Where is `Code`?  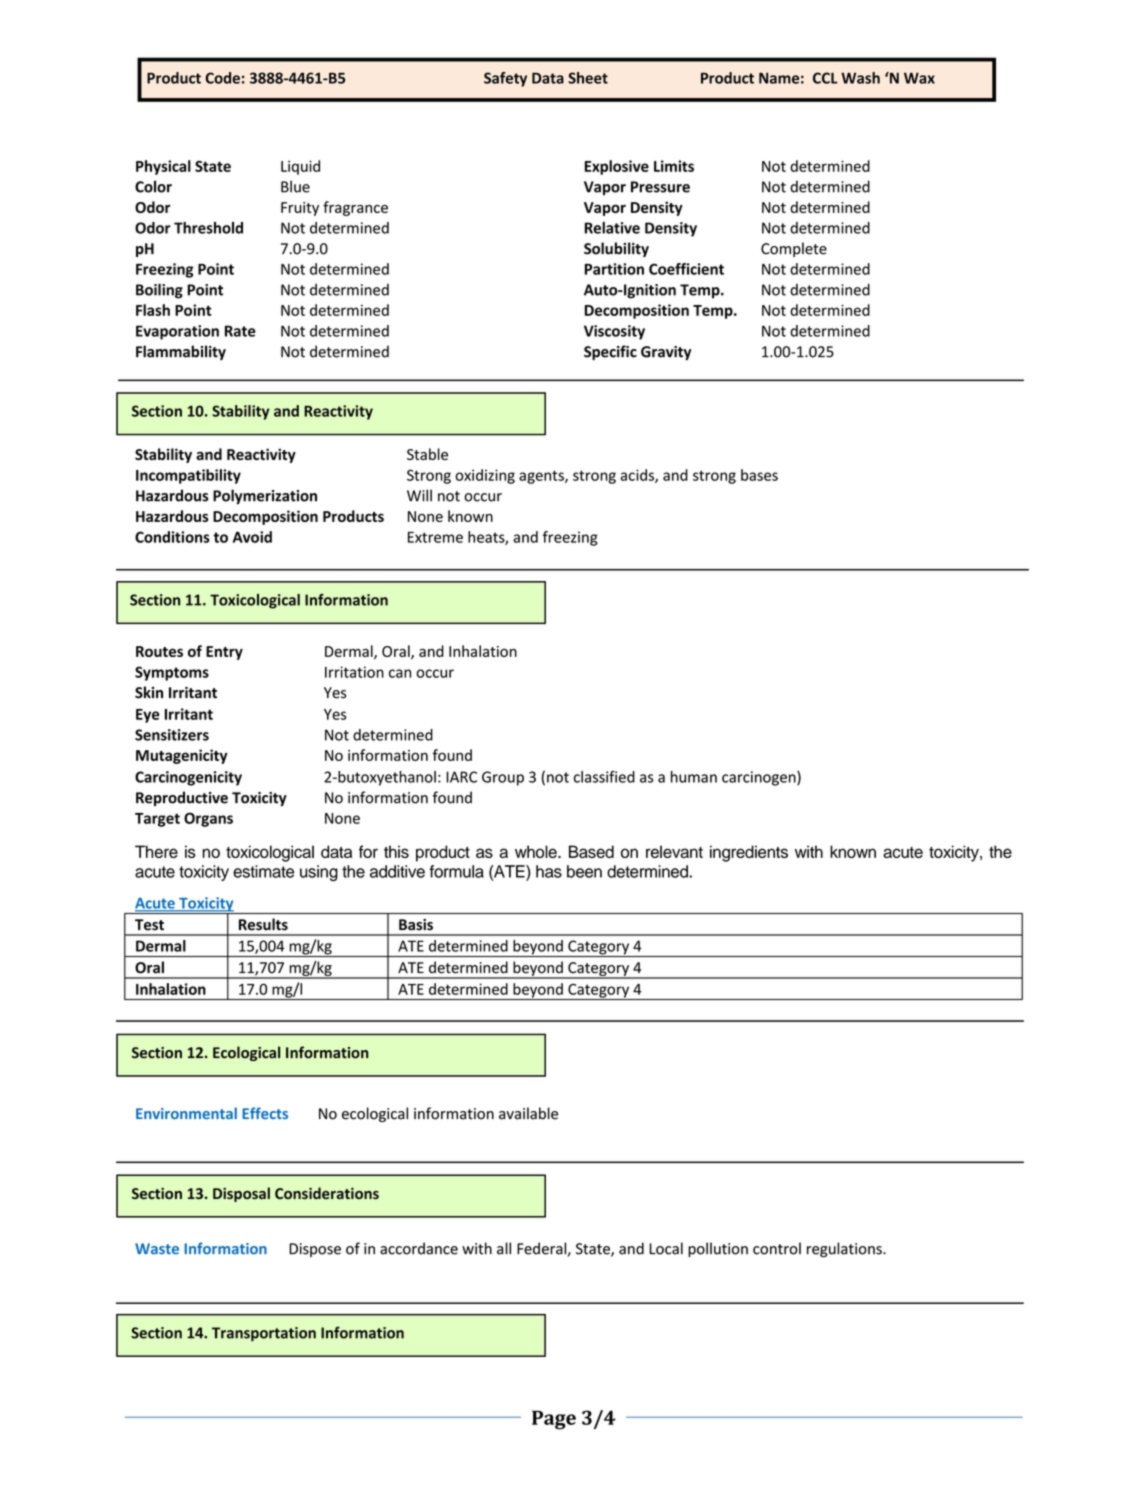
Code is located at coordinates (222, 78).
